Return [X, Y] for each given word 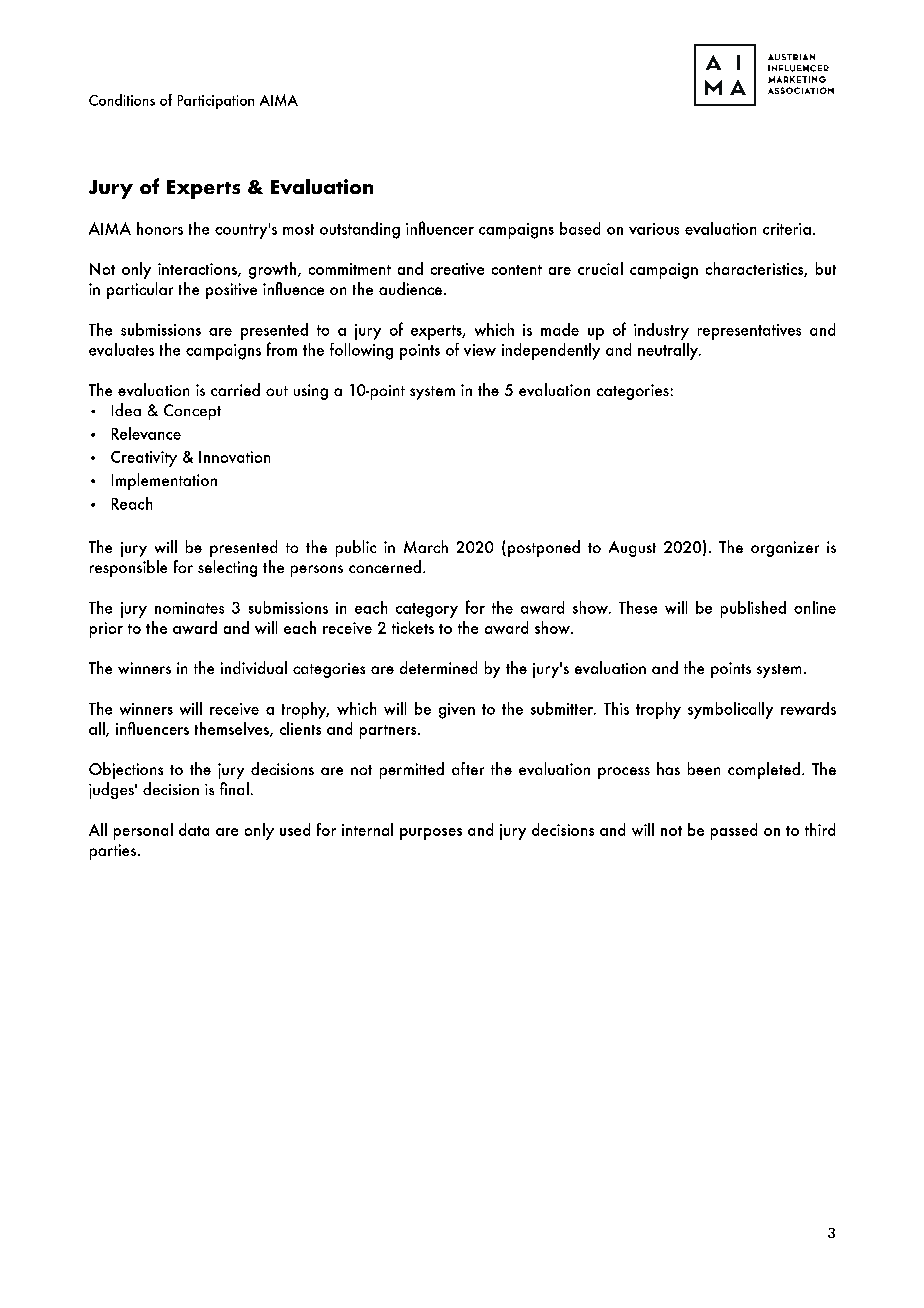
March [426, 546]
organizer [785, 549]
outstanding [360, 230]
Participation [216, 102]
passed [734, 831]
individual [254, 667]
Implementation [164, 481]
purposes [431, 834]
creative [457, 269]
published [753, 609]
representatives [749, 332]
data [194, 829]
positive [231, 291]
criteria [787, 229]
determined [438, 667]
